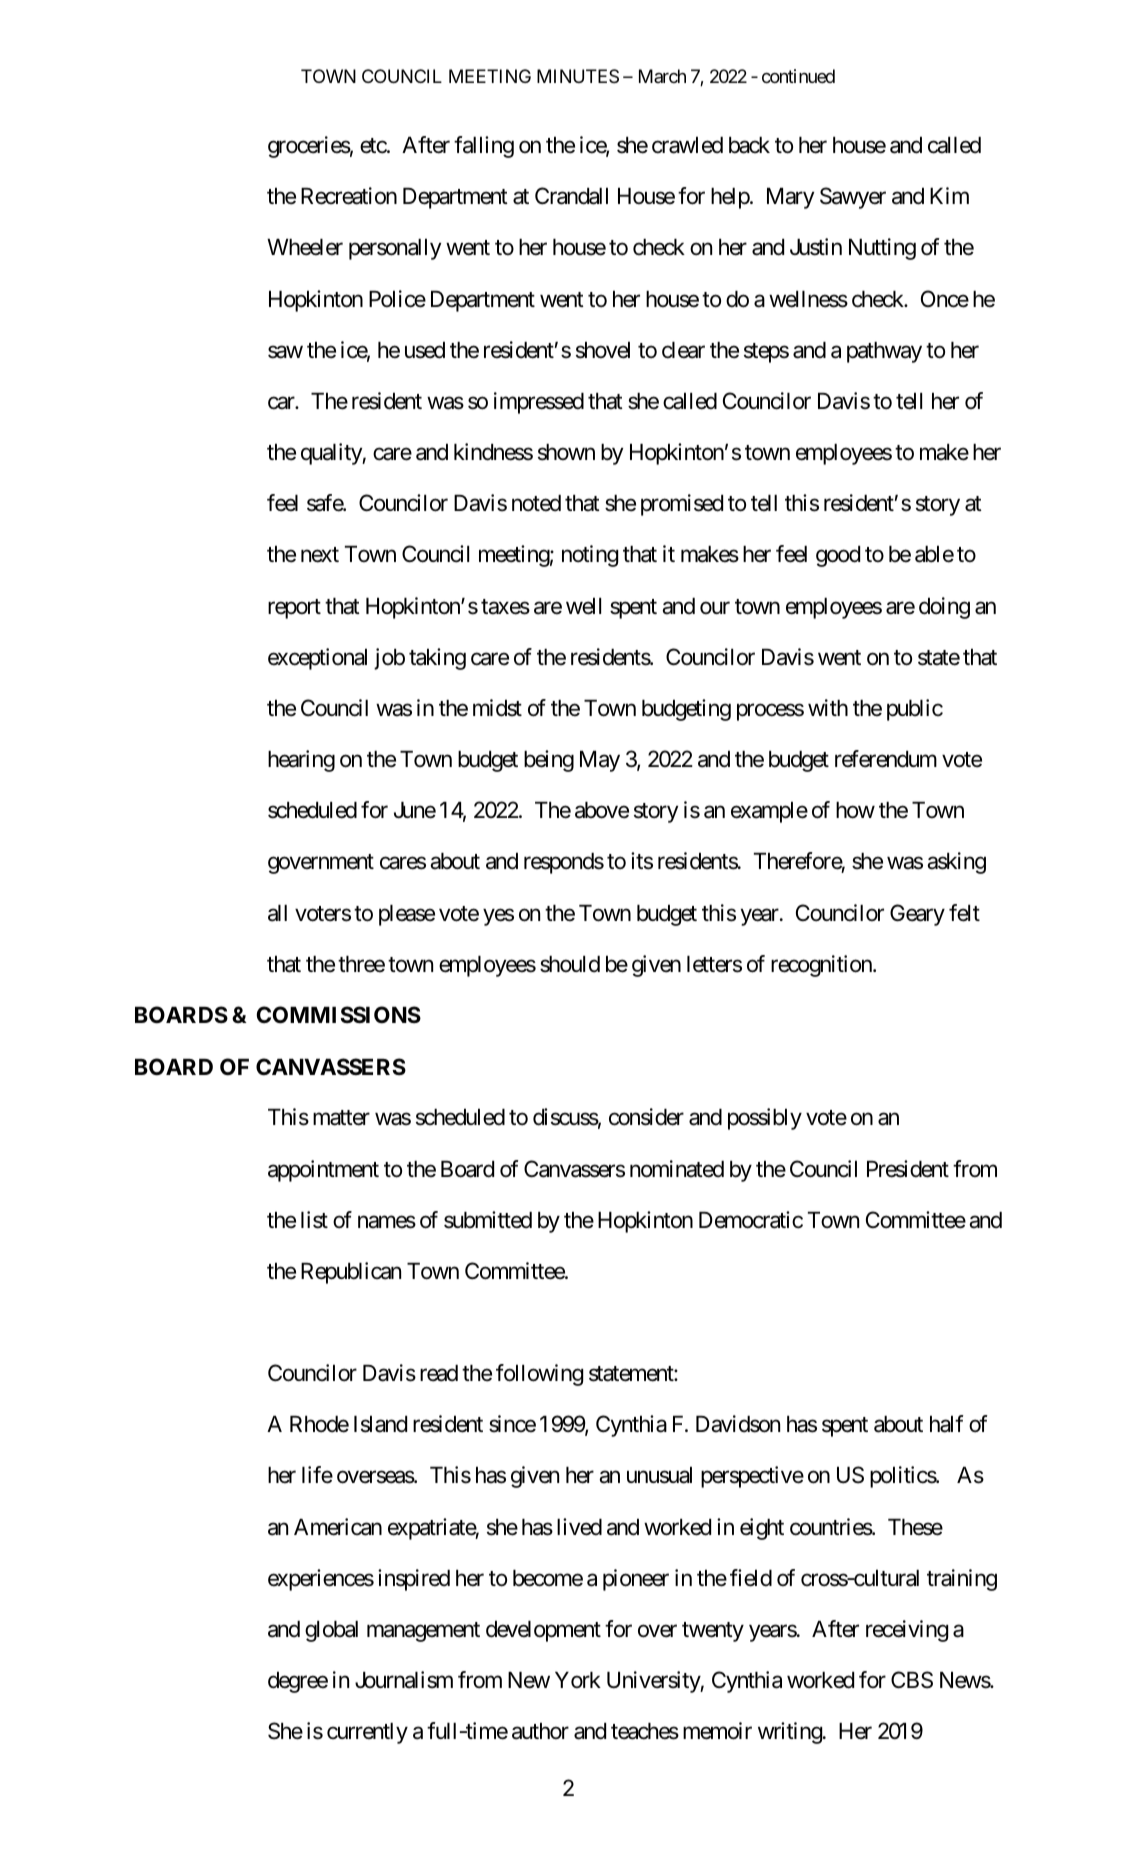 Image resolution: width=1135 pixels, height=1869 pixels. I want to click on consider, so click(646, 1117).
